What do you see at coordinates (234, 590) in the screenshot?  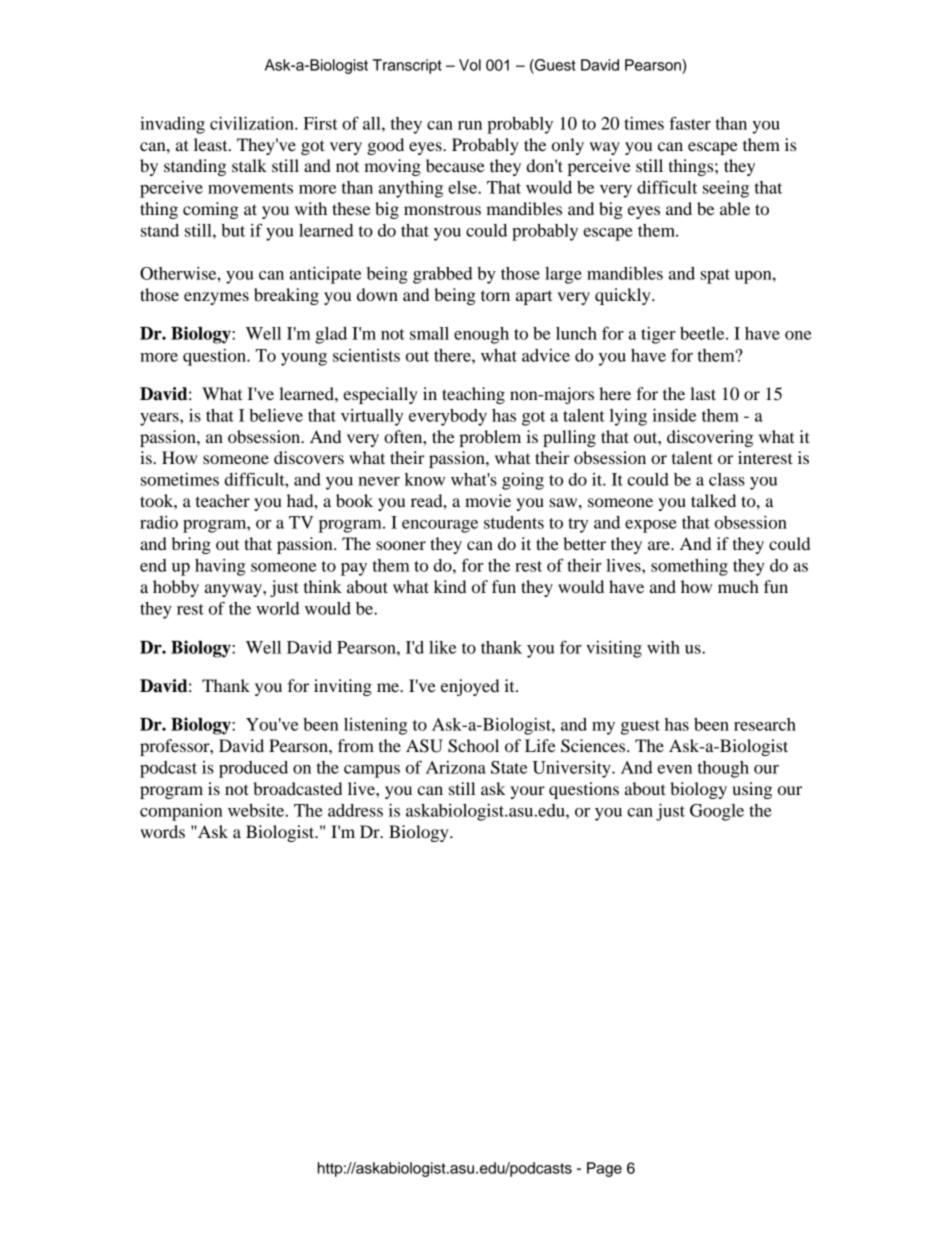 I see `anyway` at bounding box center [234, 590].
